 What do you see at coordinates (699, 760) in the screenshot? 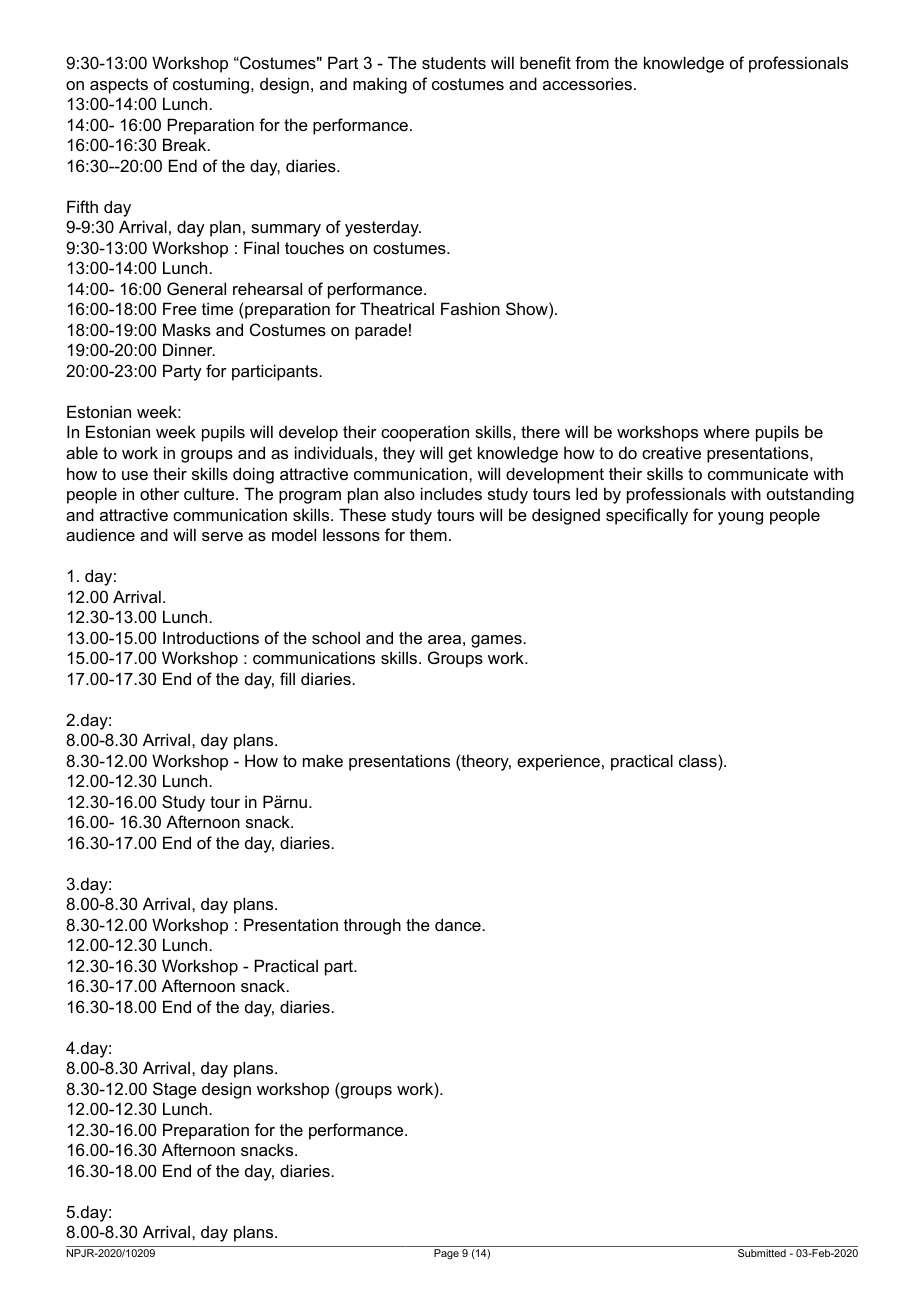
I see `class` at bounding box center [699, 760].
